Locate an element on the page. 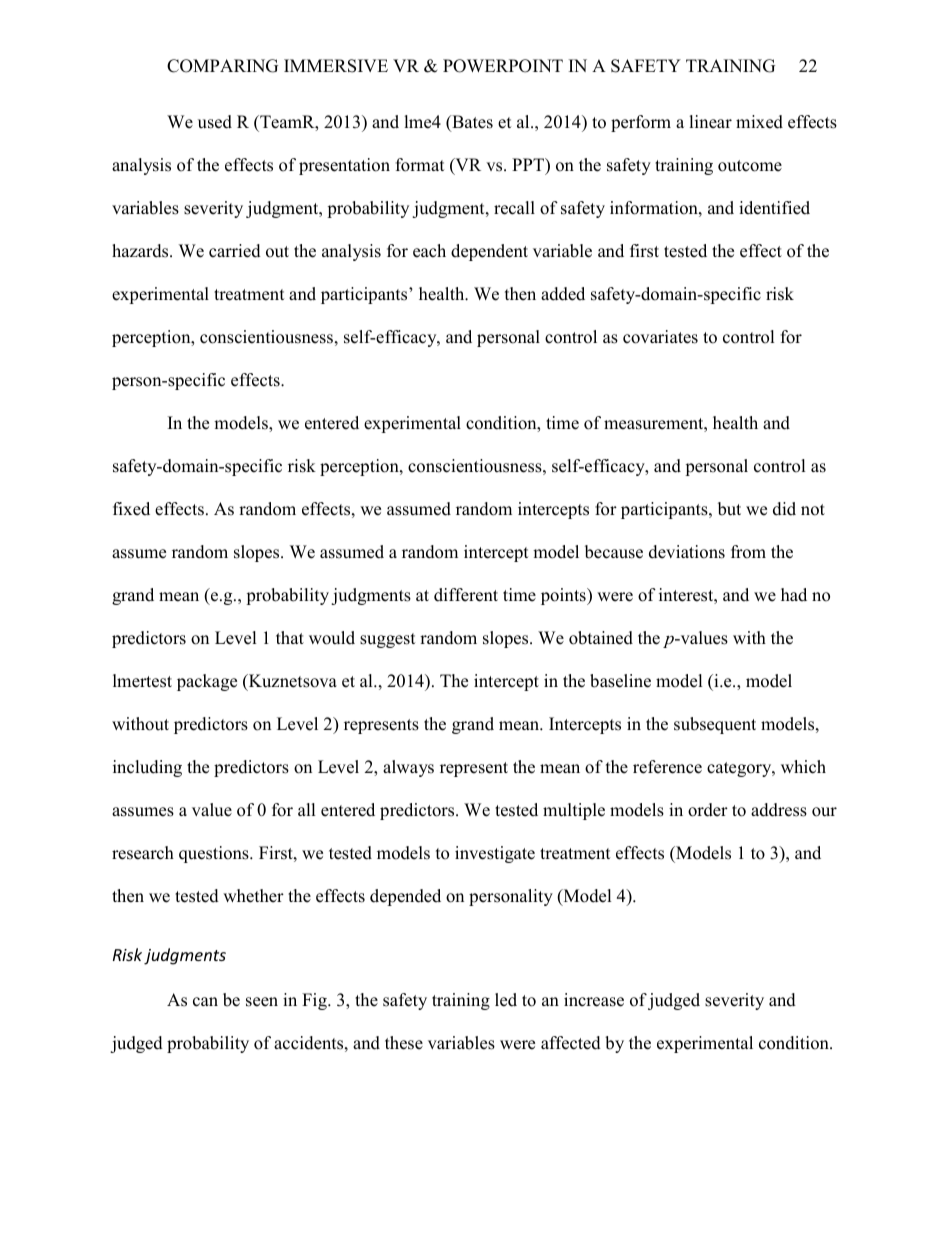  fixed is located at coordinates (131, 509).
